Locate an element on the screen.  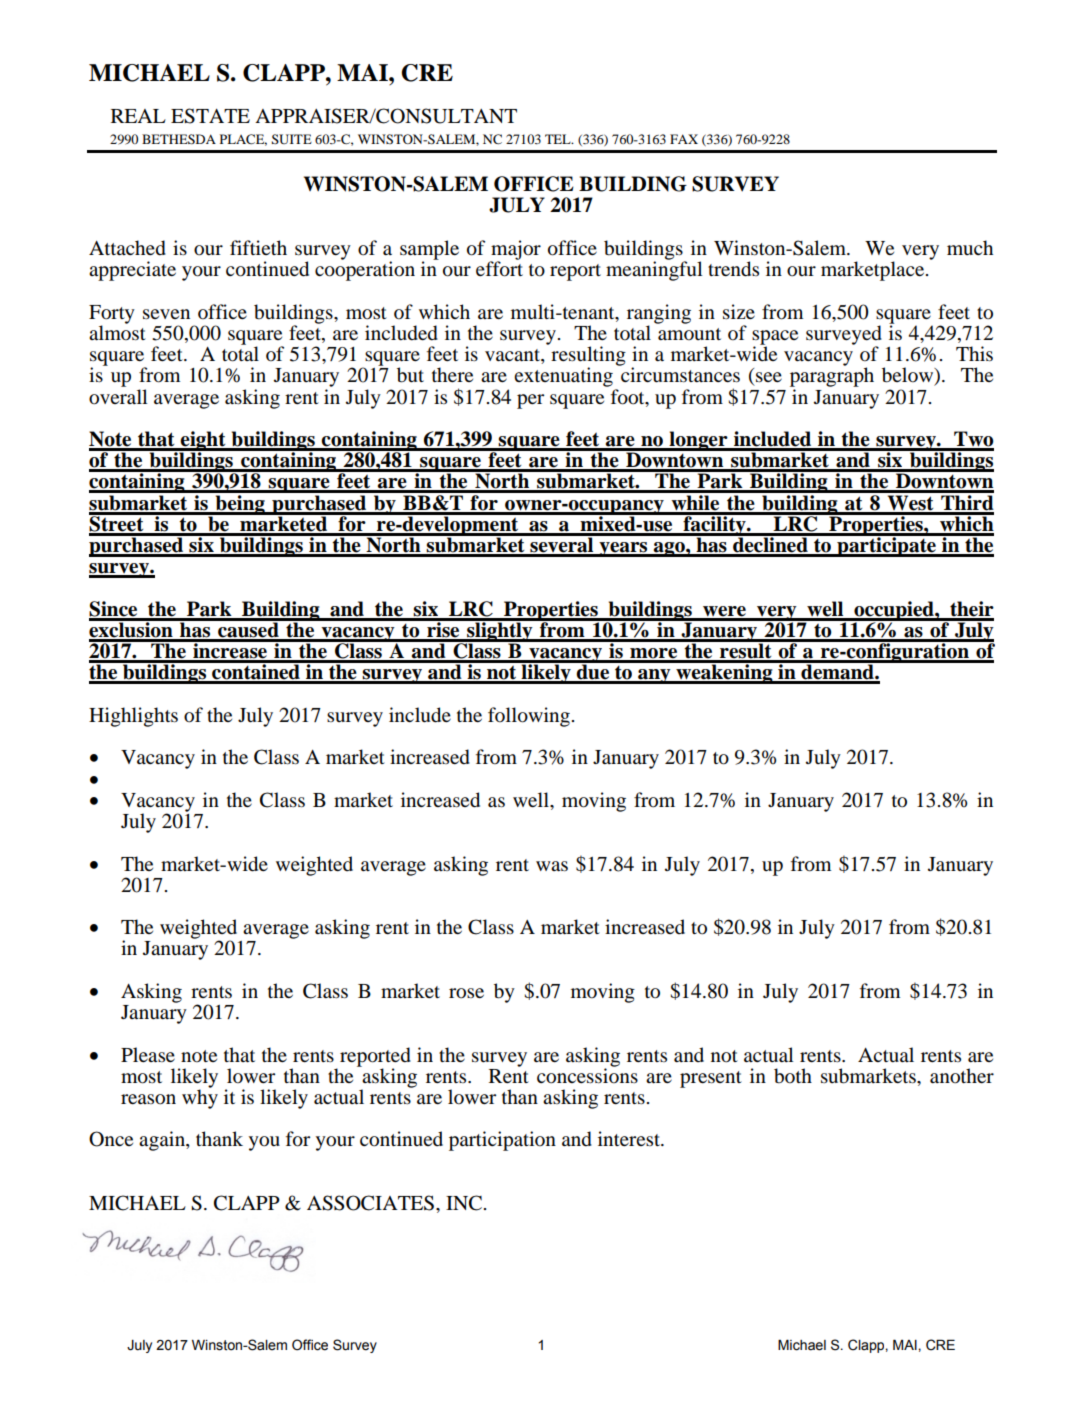
again is located at coordinates (163, 1141).
